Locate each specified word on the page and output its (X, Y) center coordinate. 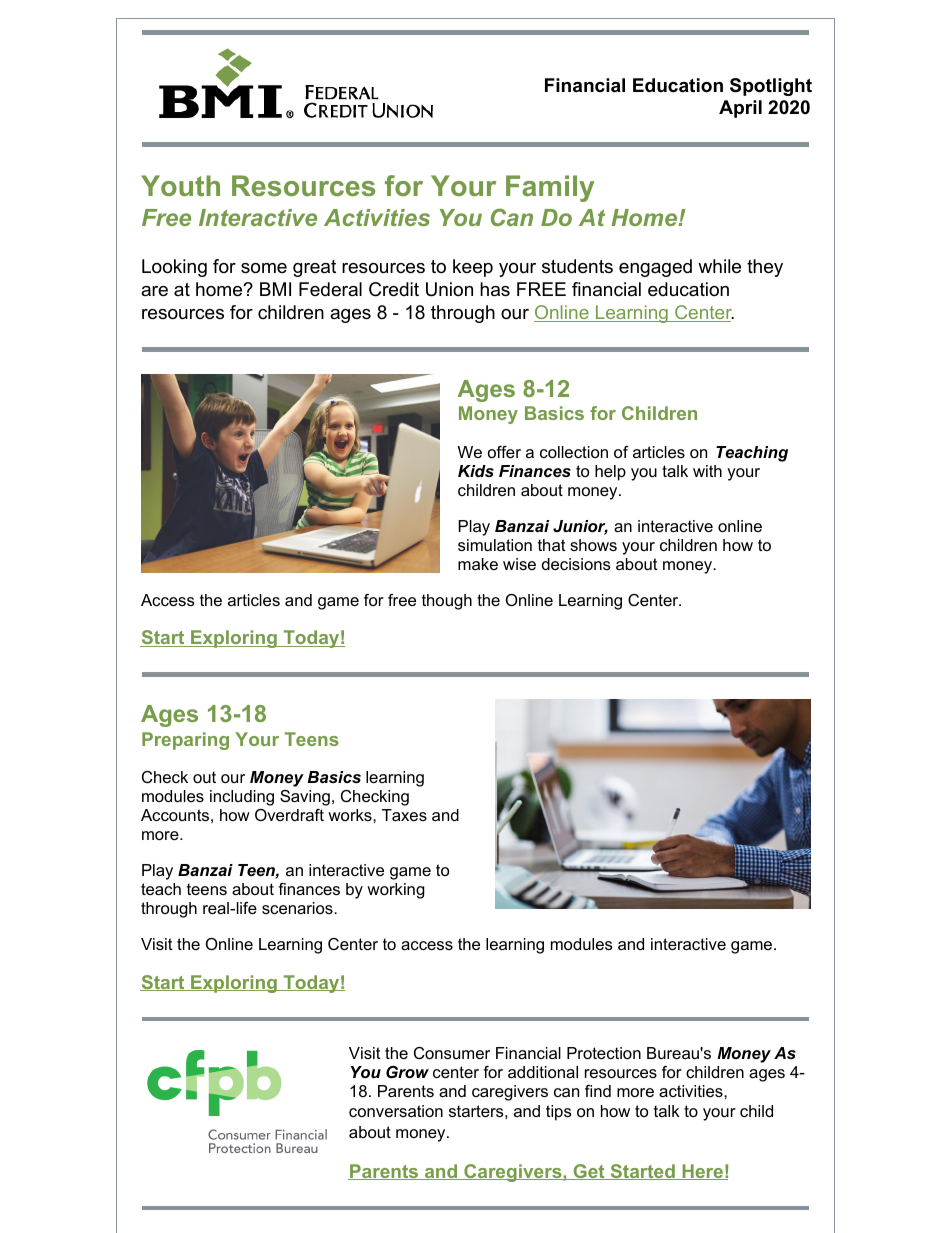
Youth (180, 185)
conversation (396, 1111)
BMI (275, 289)
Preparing (185, 741)
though (447, 602)
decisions (576, 564)
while (719, 266)
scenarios (298, 908)
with (707, 471)
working (396, 891)
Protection (604, 1053)
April (740, 109)
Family (550, 188)
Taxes (404, 815)
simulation (495, 545)
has (495, 289)
